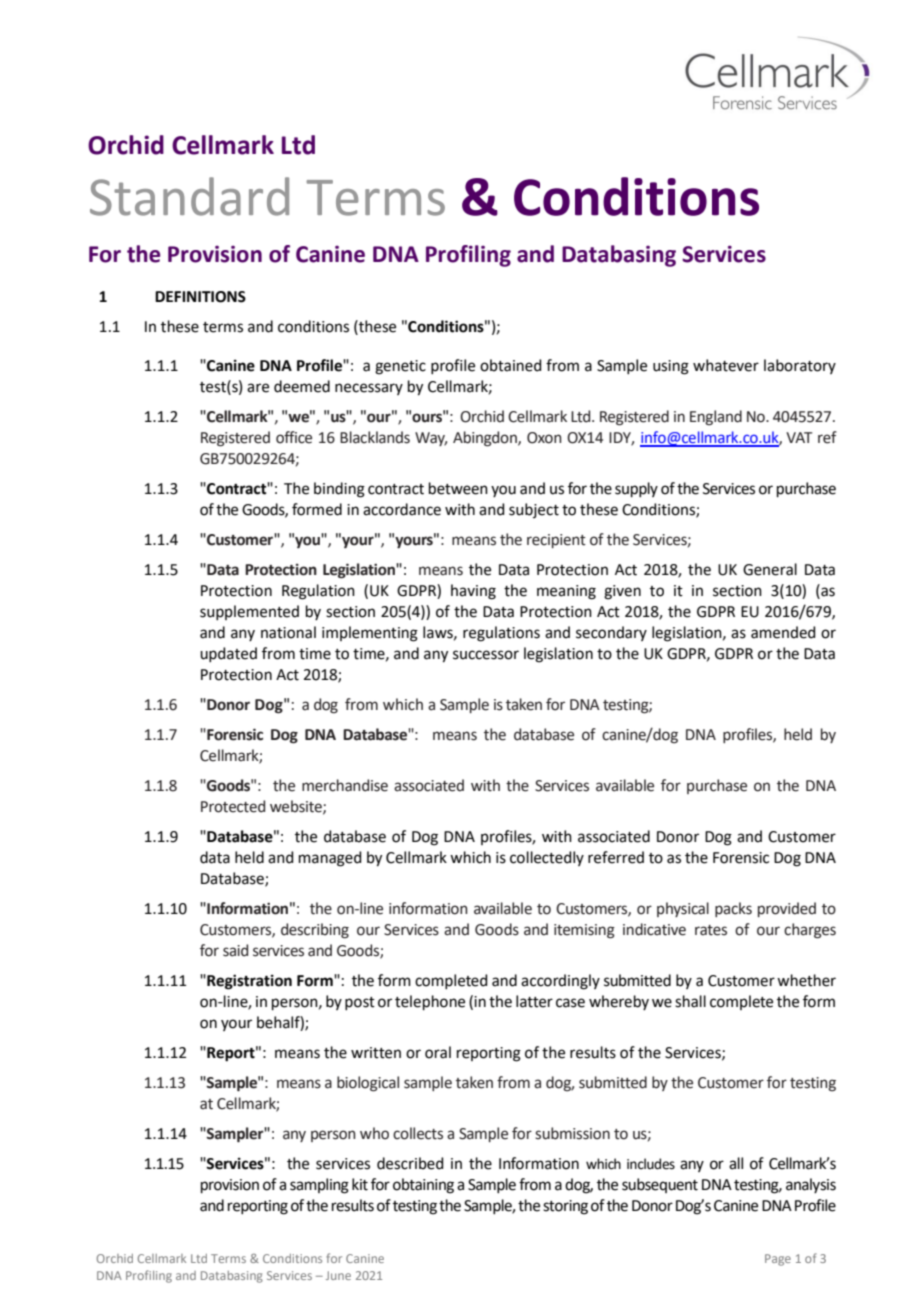 The image size is (924, 1308). I want to click on Standard, so click(189, 196).
